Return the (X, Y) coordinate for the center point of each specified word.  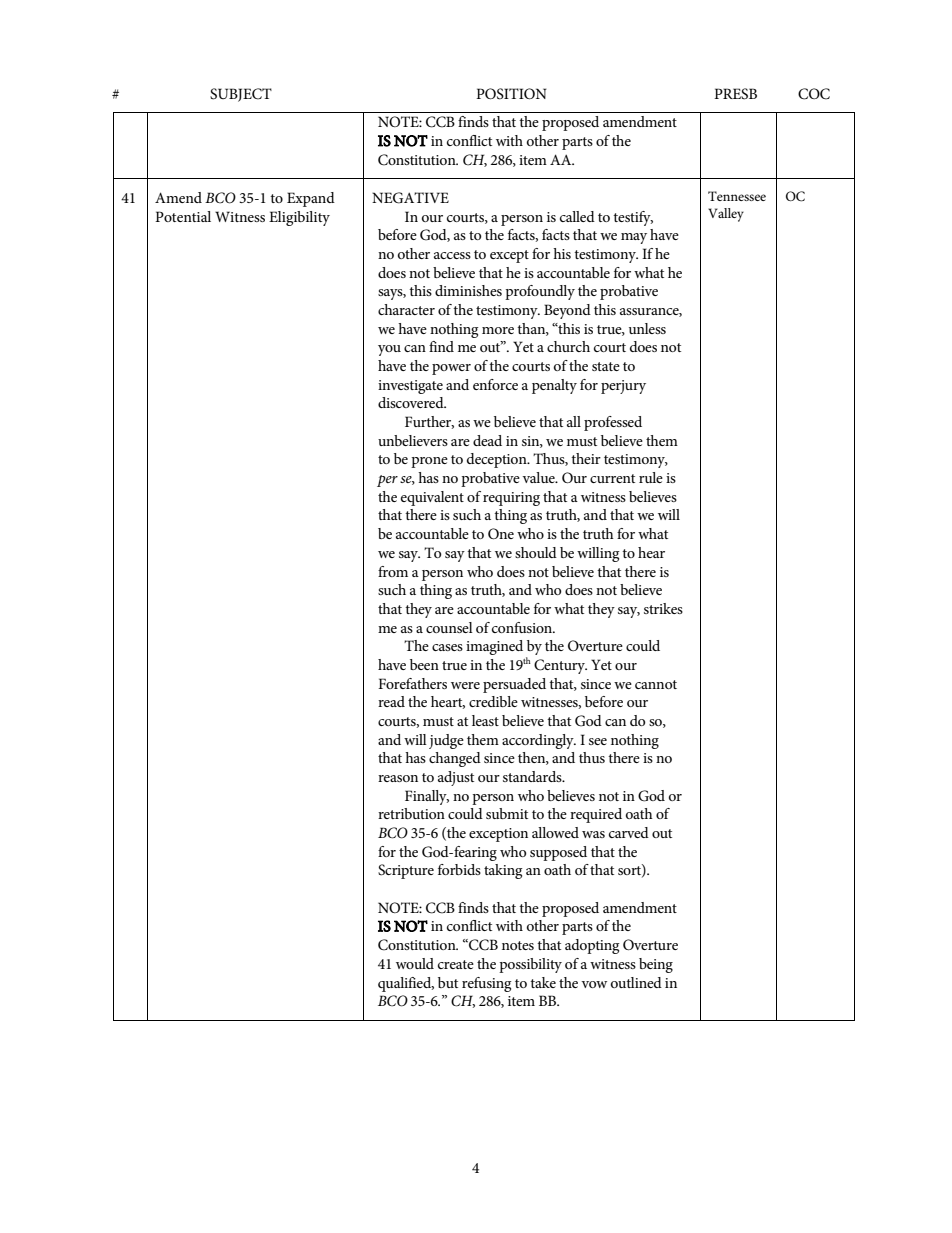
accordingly (539, 741)
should (536, 552)
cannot (656, 684)
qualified (406, 984)
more (498, 330)
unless (647, 328)
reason (398, 778)
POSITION (511, 94)
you (389, 350)
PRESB (735, 94)
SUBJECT (241, 95)
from (393, 571)
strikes (663, 608)
